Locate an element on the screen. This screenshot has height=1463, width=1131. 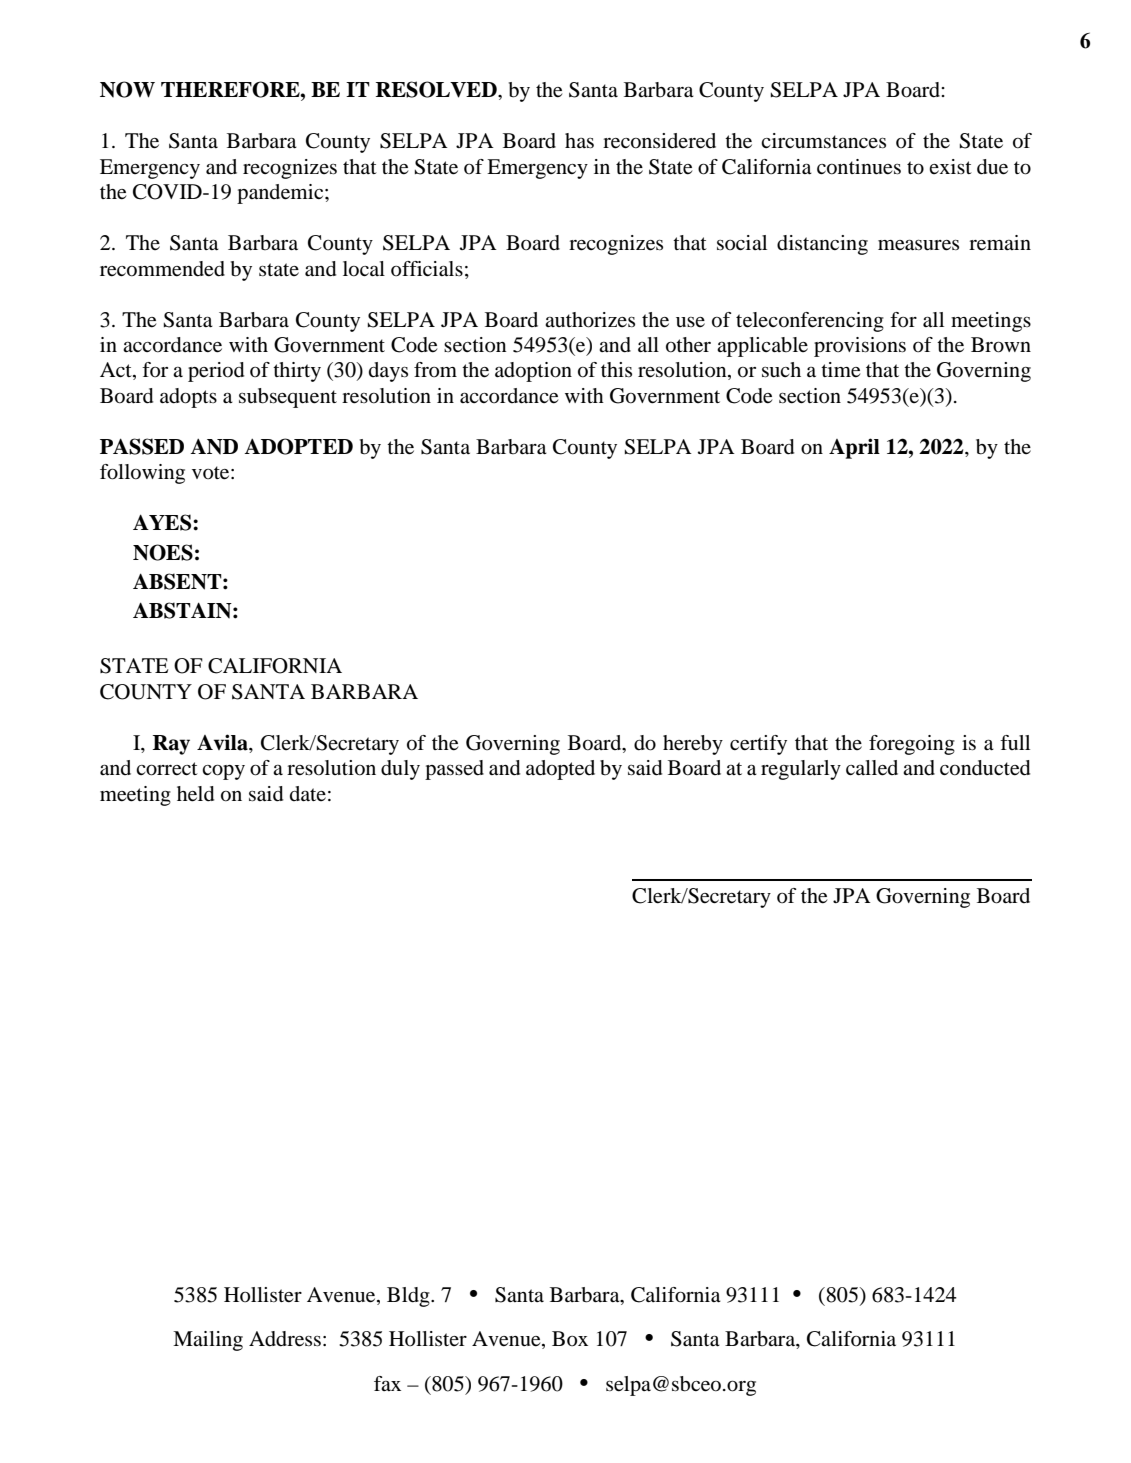
held is located at coordinates (195, 794).
